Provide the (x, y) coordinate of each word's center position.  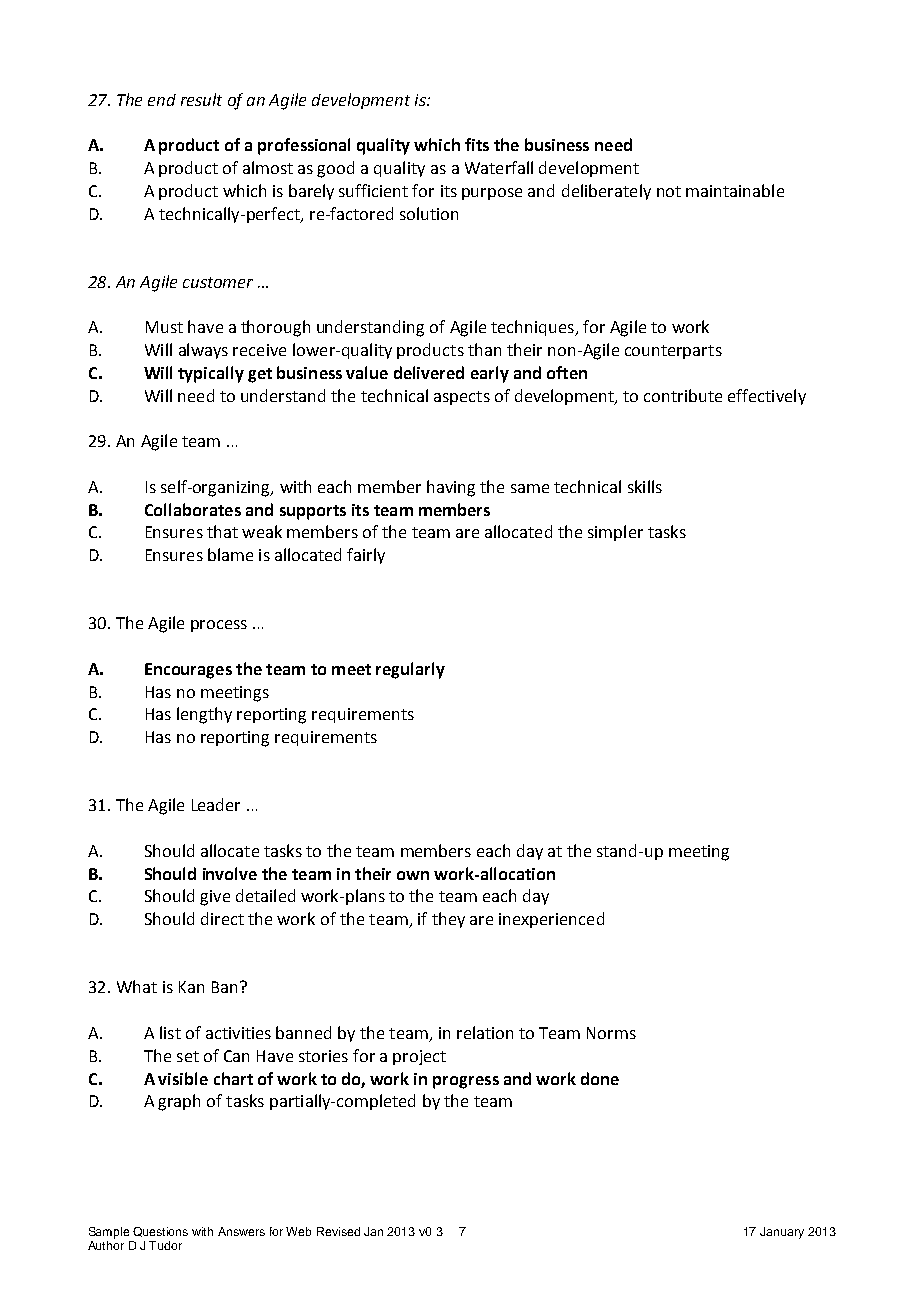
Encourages (188, 671)
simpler (615, 533)
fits (477, 144)
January (782, 1233)
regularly (410, 670)
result (201, 99)
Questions (160, 1232)
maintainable (735, 190)
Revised (338, 1231)
